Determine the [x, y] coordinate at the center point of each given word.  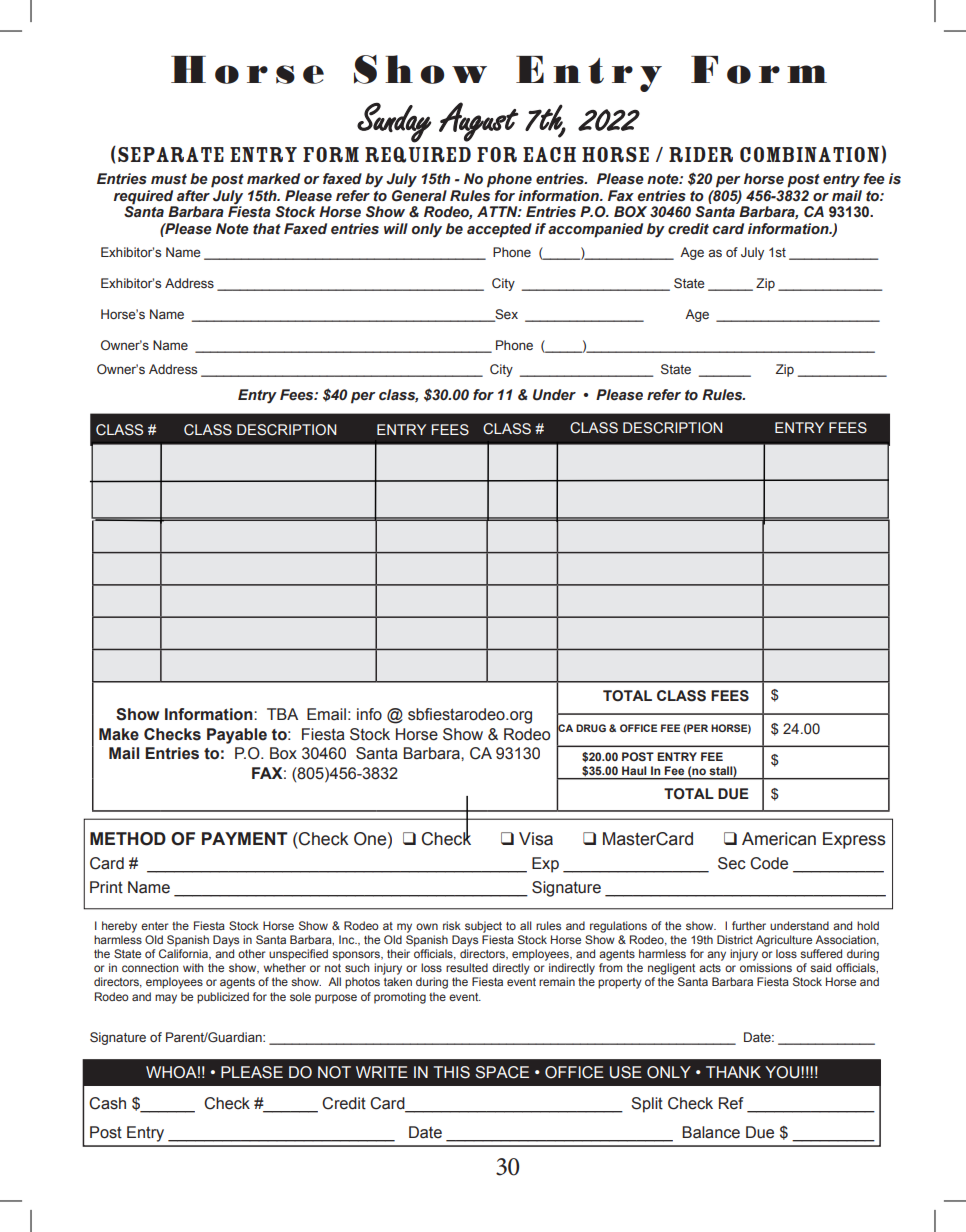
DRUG [591, 728]
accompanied [595, 230]
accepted [499, 230]
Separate [171, 154]
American [779, 839]
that [267, 229]
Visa [536, 839]
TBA [282, 714]
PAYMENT [245, 838]
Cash [107, 1103]
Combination [809, 154]
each [549, 154]
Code [769, 863]
